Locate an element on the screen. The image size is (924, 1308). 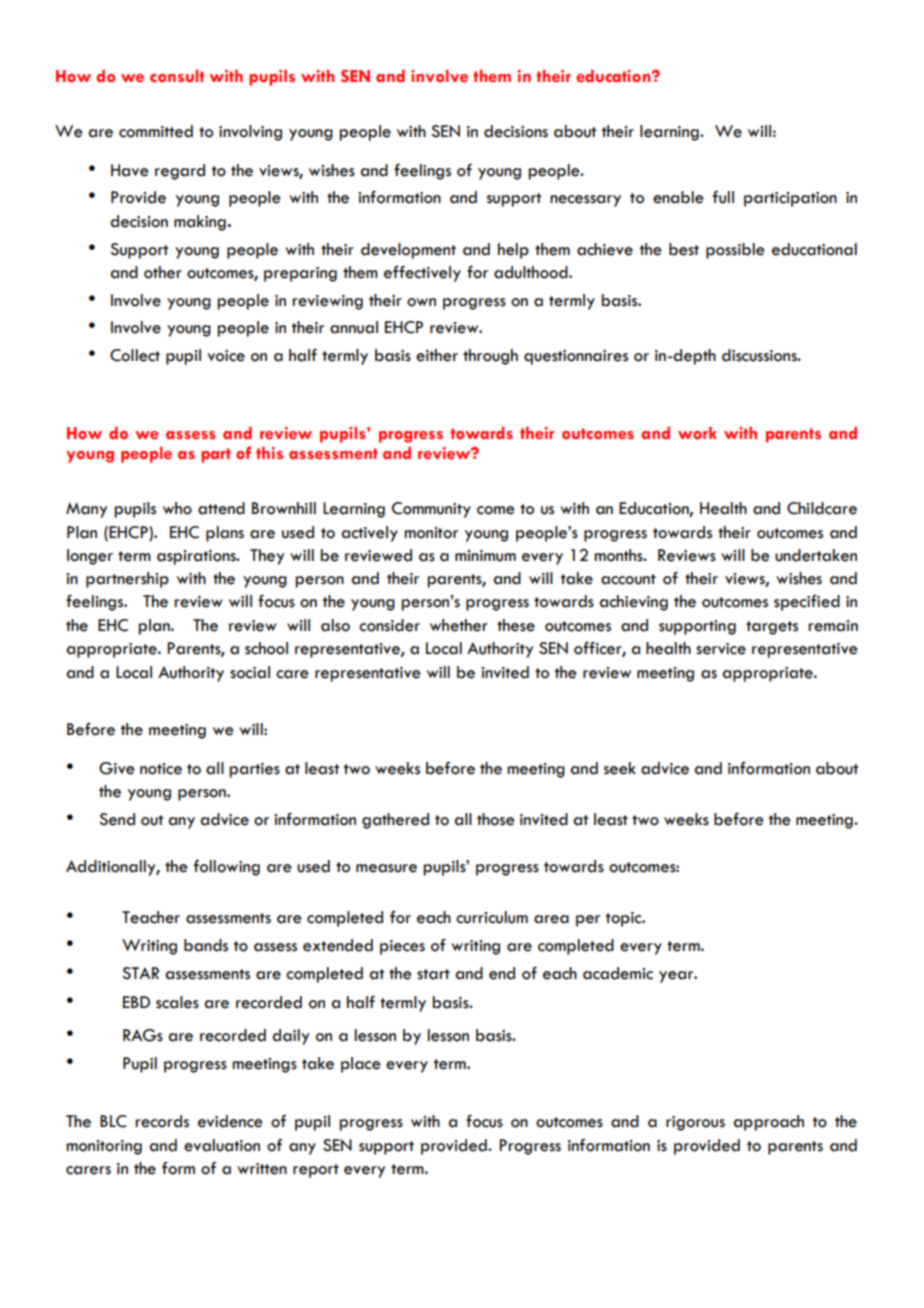
topic is located at coordinates (625, 919).
